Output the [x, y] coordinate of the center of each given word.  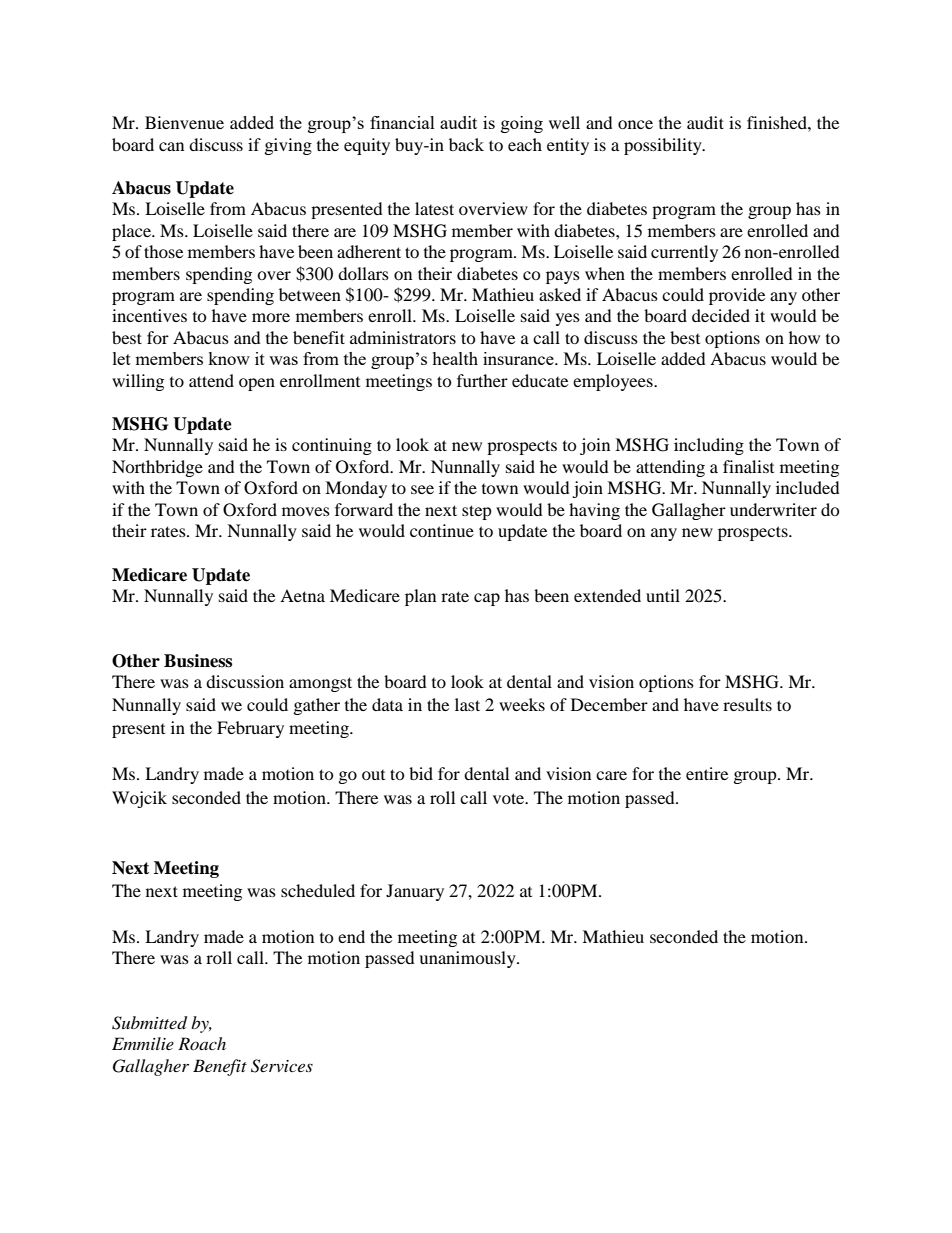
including [709, 446]
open [257, 384]
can [171, 146]
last [467, 704]
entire [707, 773]
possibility [664, 146]
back [466, 144]
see [422, 489]
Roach [202, 1043]
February [250, 729]
